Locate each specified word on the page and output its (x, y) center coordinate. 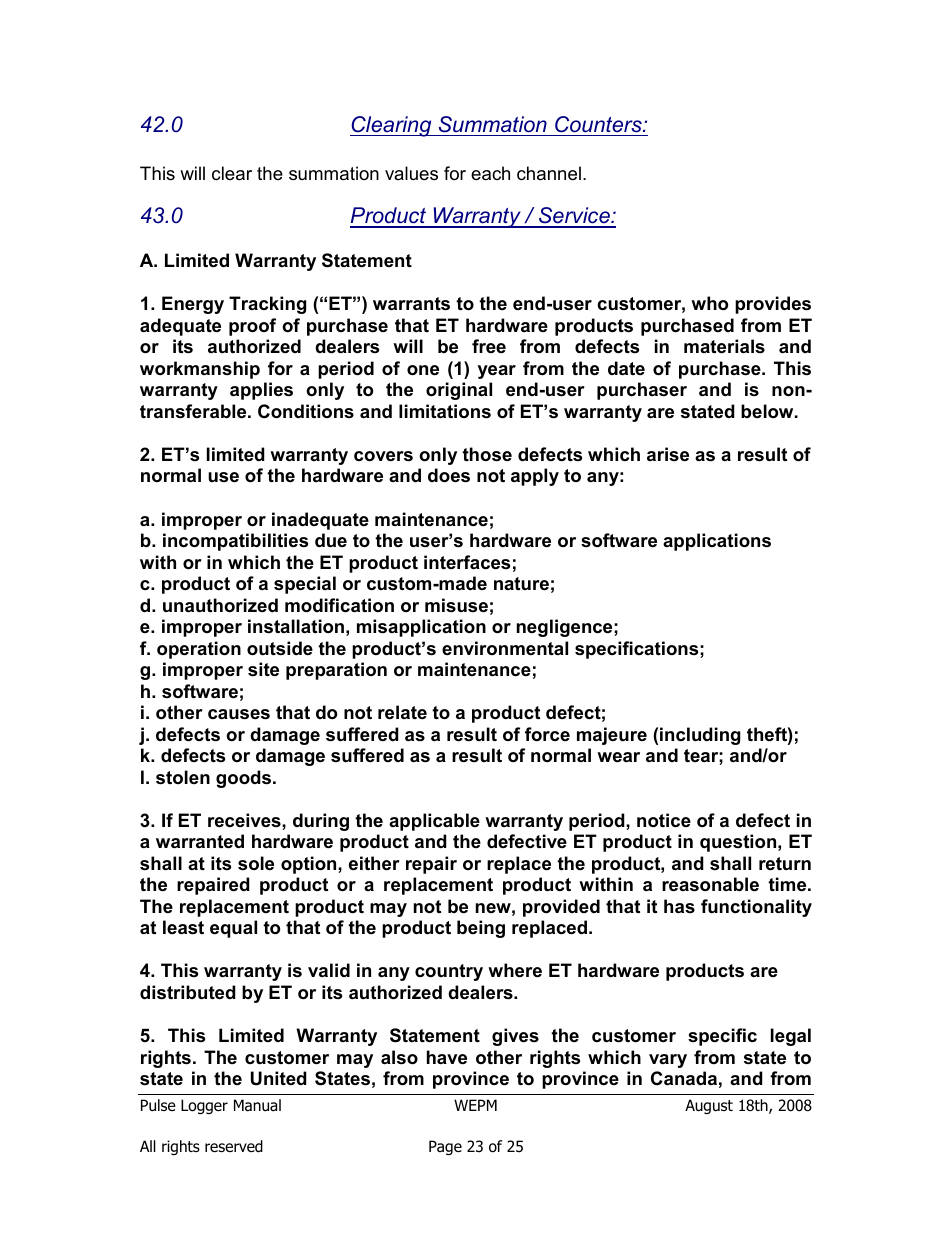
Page (445, 1147)
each (490, 173)
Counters (599, 124)
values (411, 173)
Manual (257, 1105)
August (709, 1106)
